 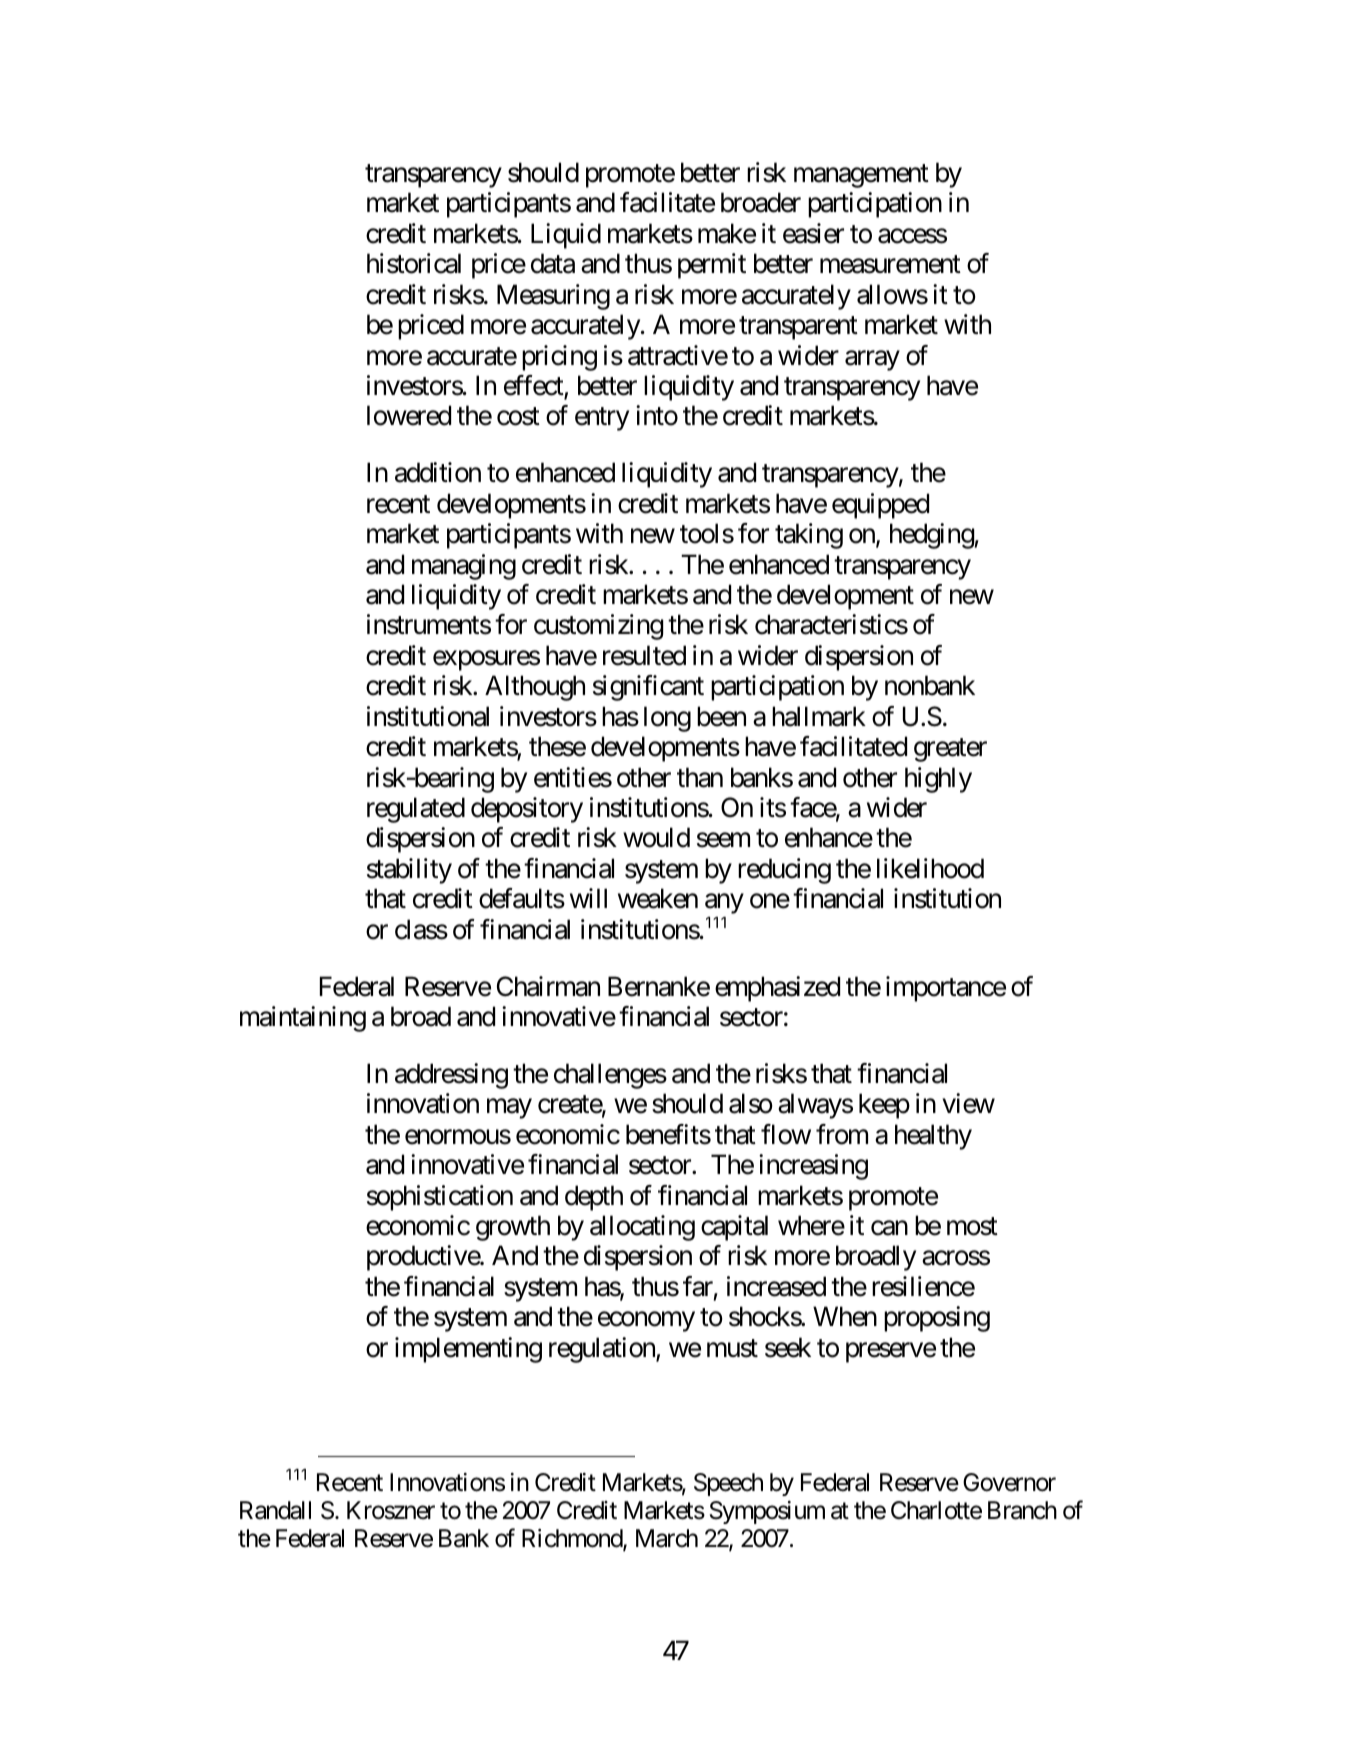 What do you see at coordinates (667, 1538) in the document?
I see `March` at bounding box center [667, 1538].
